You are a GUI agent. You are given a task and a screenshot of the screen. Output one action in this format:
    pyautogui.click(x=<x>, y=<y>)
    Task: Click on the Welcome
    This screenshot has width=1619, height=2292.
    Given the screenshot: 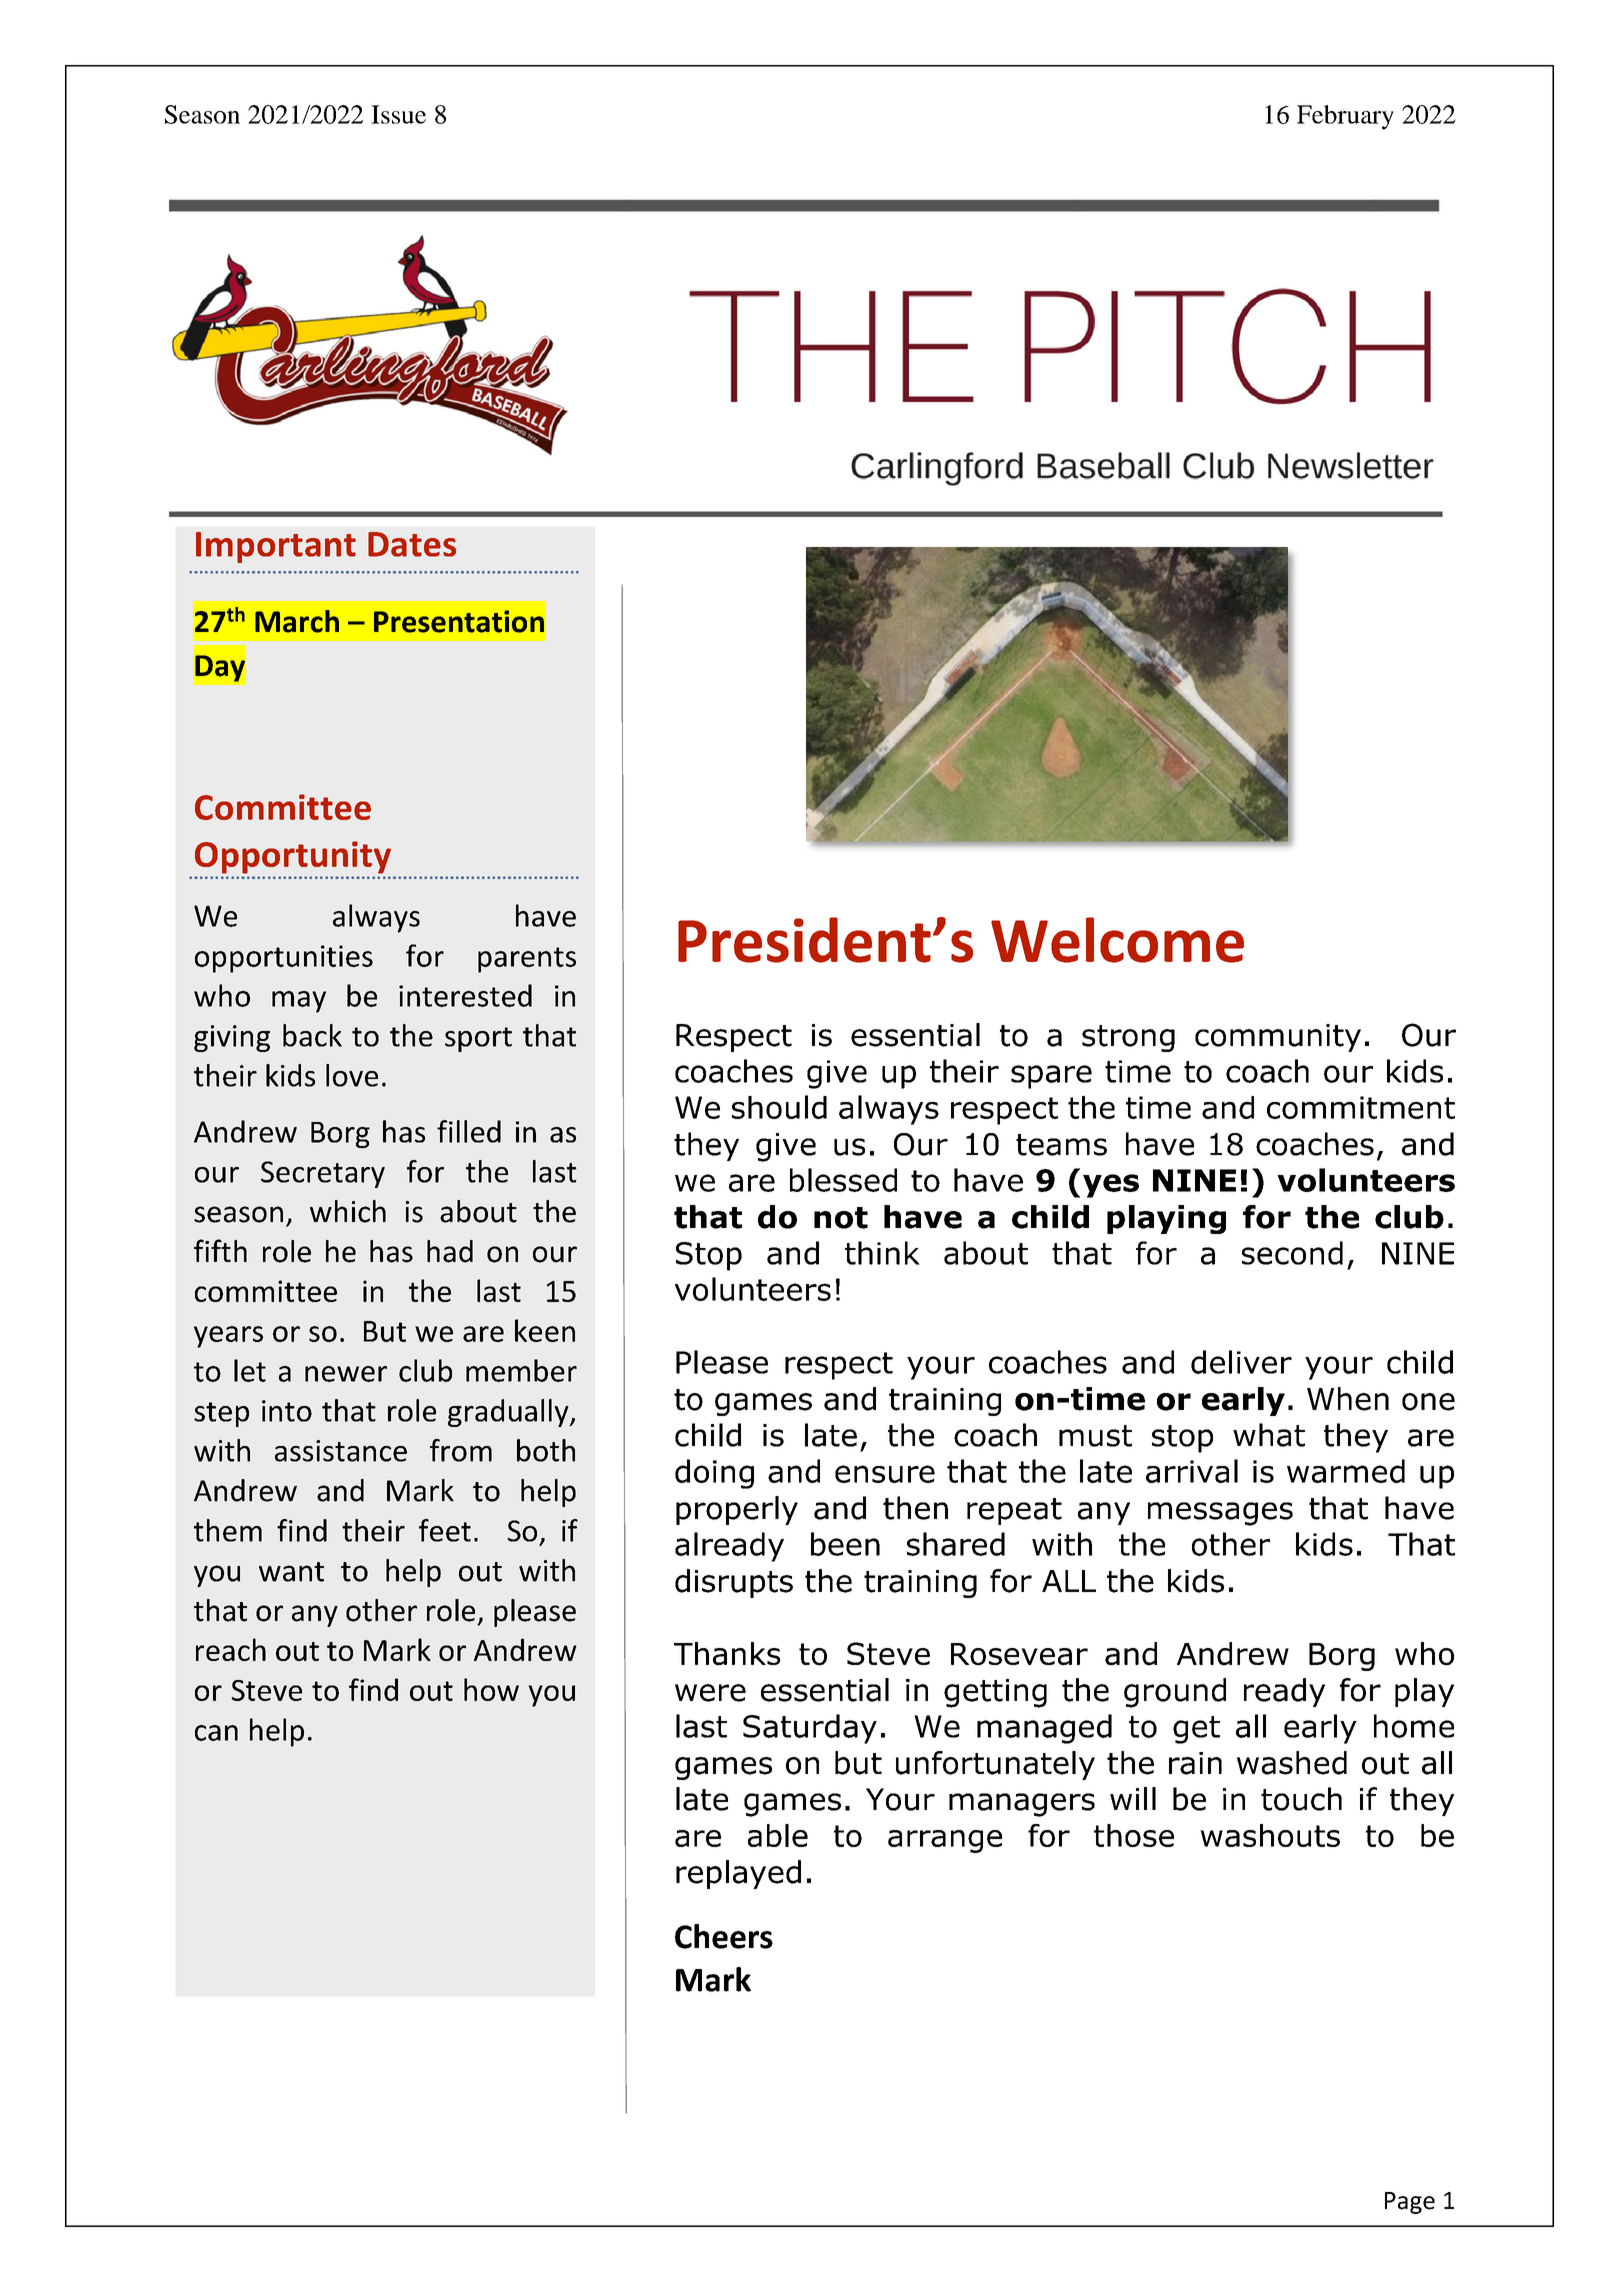 What is the action you would take?
    pyautogui.click(x=1117, y=940)
